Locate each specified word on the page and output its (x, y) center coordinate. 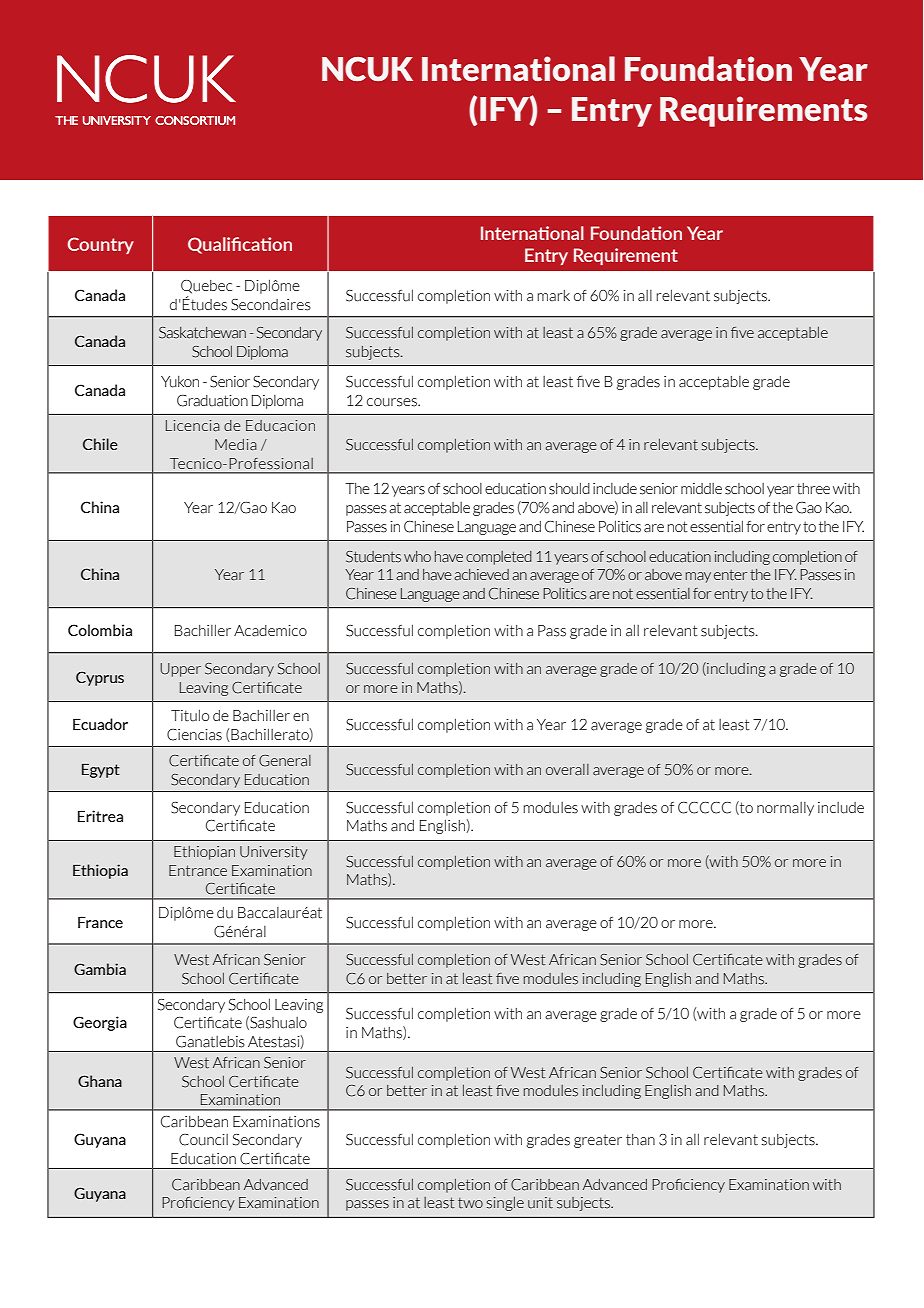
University (274, 853)
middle (701, 488)
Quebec (206, 287)
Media (236, 445)
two (470, 1203)
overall (567, 770)
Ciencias (194, 735)
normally (785, 809)
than (640, 1140)
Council (203, 1140)
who (417, 556)
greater (598, 1141)
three (813, 488)
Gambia (100, 969)
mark (553, 296)
